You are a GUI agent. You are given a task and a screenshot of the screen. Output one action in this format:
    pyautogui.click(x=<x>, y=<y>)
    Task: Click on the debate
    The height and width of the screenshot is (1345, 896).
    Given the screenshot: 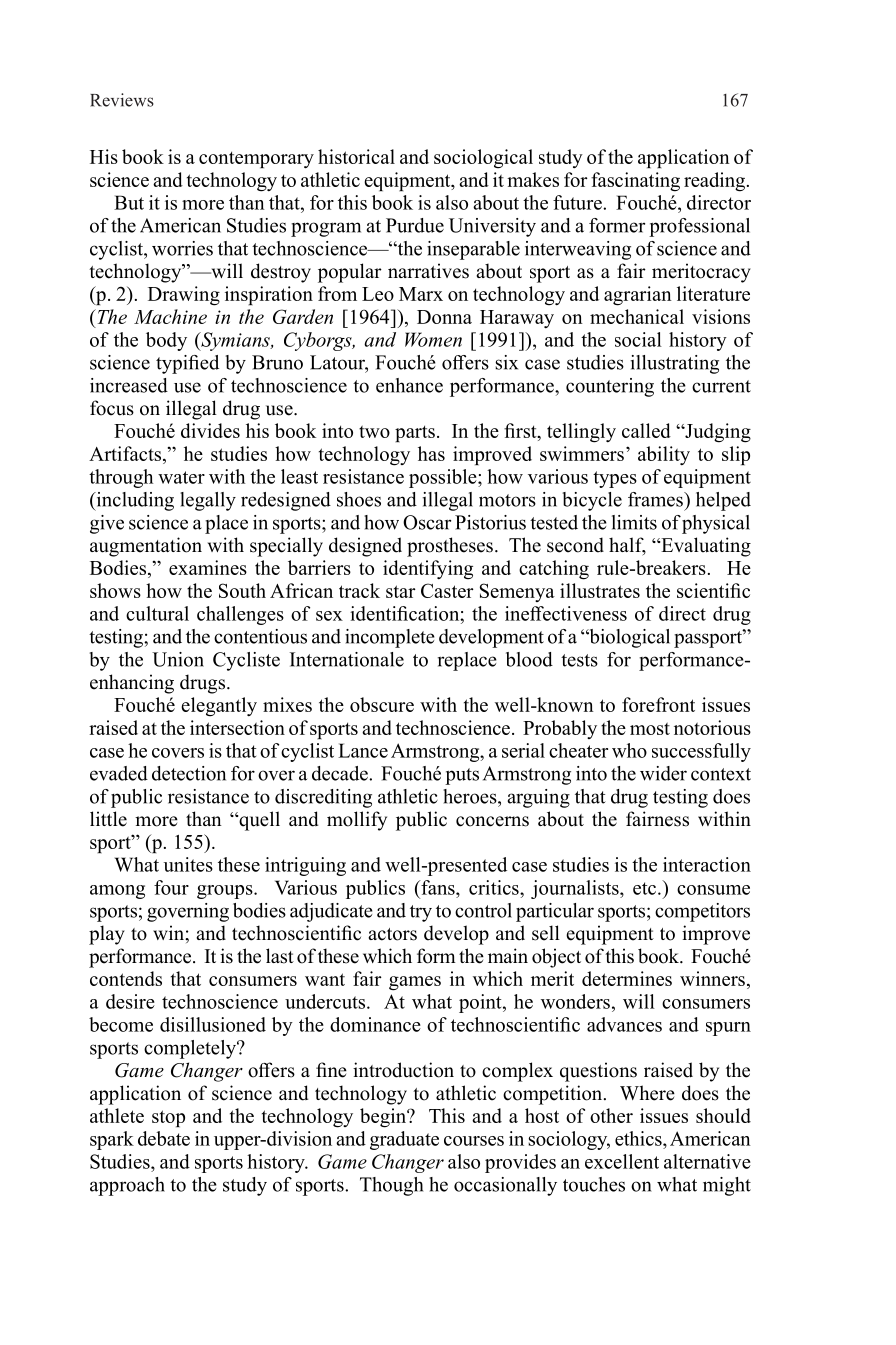 What is the action you would take?
    pyautogui.click(x=164, y=1138)
